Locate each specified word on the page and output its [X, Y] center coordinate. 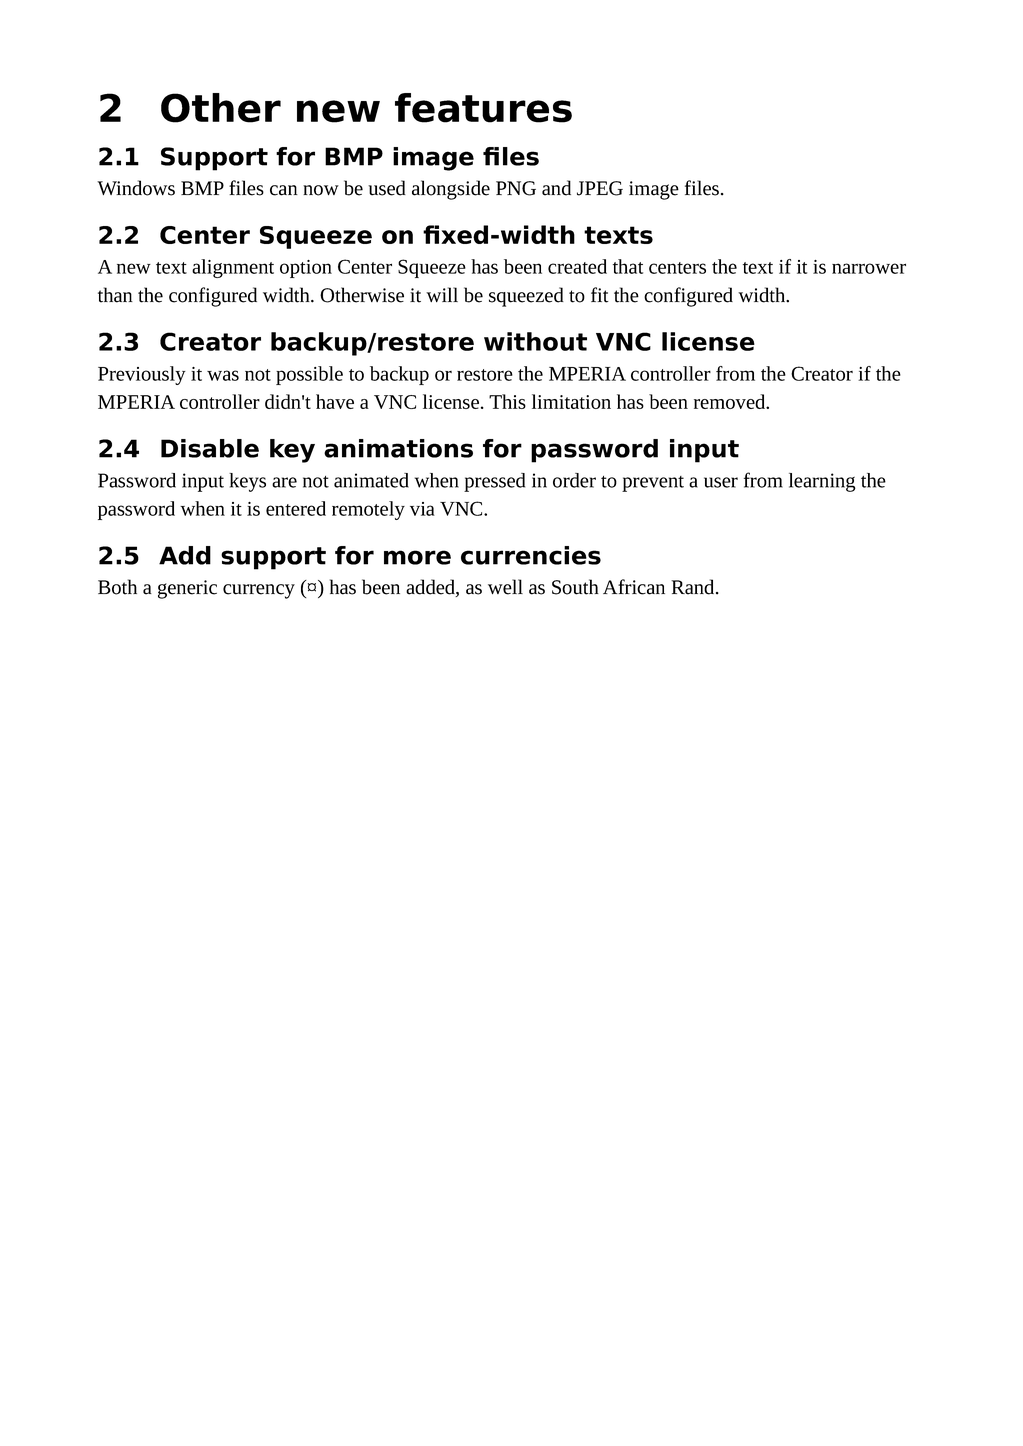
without [535, 341]
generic [187, 589]
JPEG [600, 188]
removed [731, 401]
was [223, 375]
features [483, 108]
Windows [136, 188]
